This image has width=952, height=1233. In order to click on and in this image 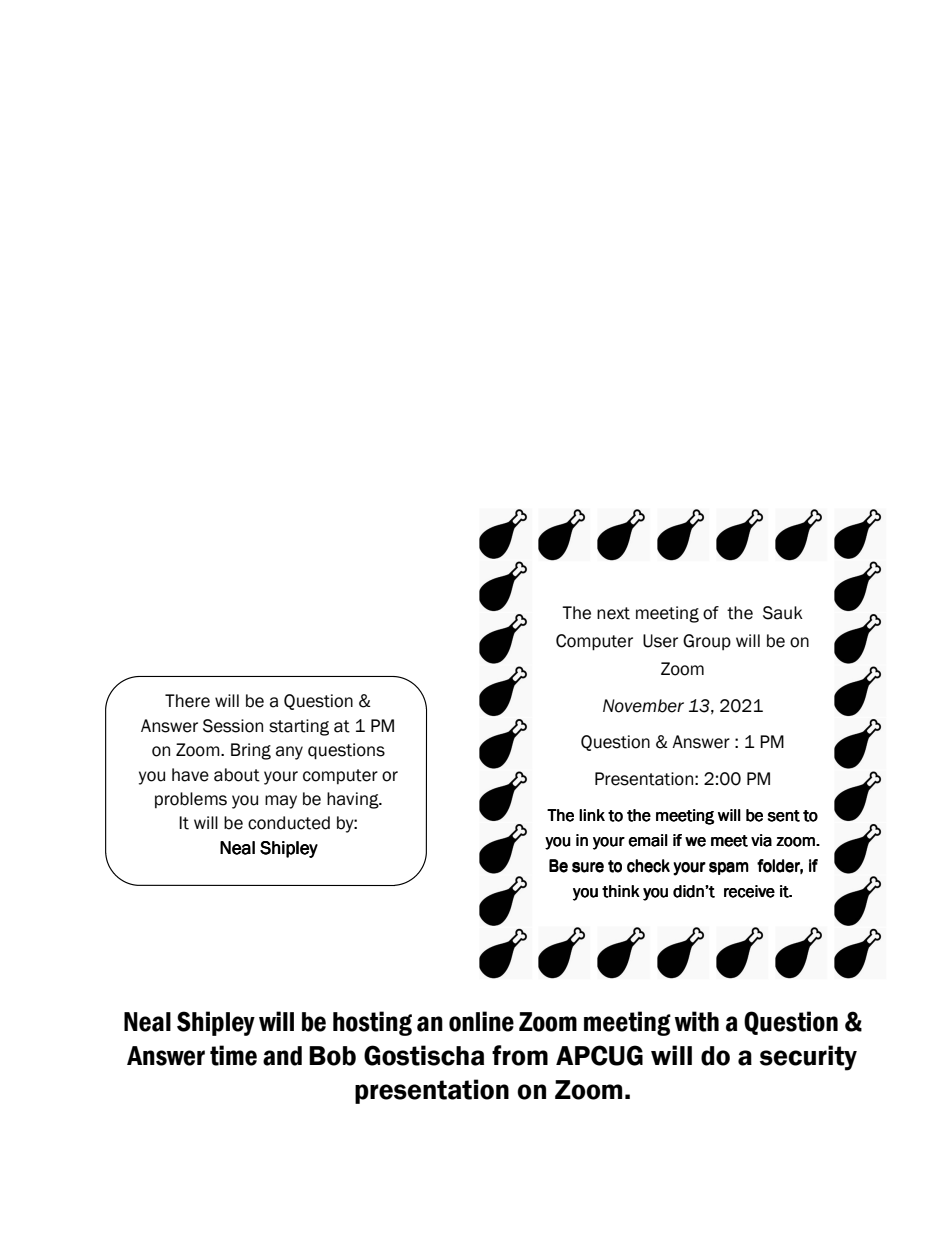, I will do `click(282, 1056)`.
